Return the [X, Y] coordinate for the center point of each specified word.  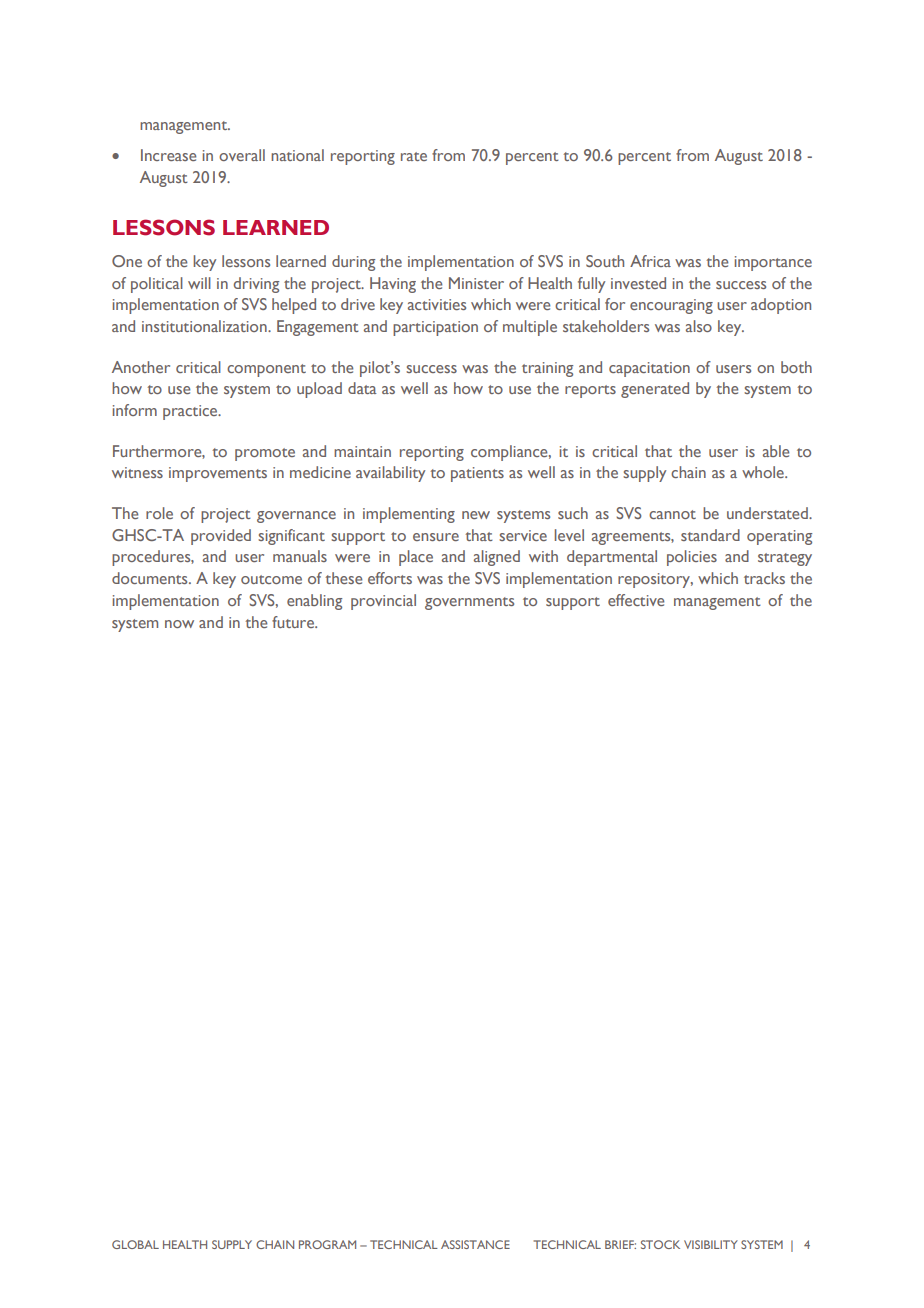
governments [469, 603]
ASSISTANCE [475, 1244]
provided [221, 537]
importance [773, 263]
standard [710, 535]
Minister [476, 283]
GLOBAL [135, 1244]
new [476, 515]
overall [242, 155]
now [179, 624]
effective [636, 600]
